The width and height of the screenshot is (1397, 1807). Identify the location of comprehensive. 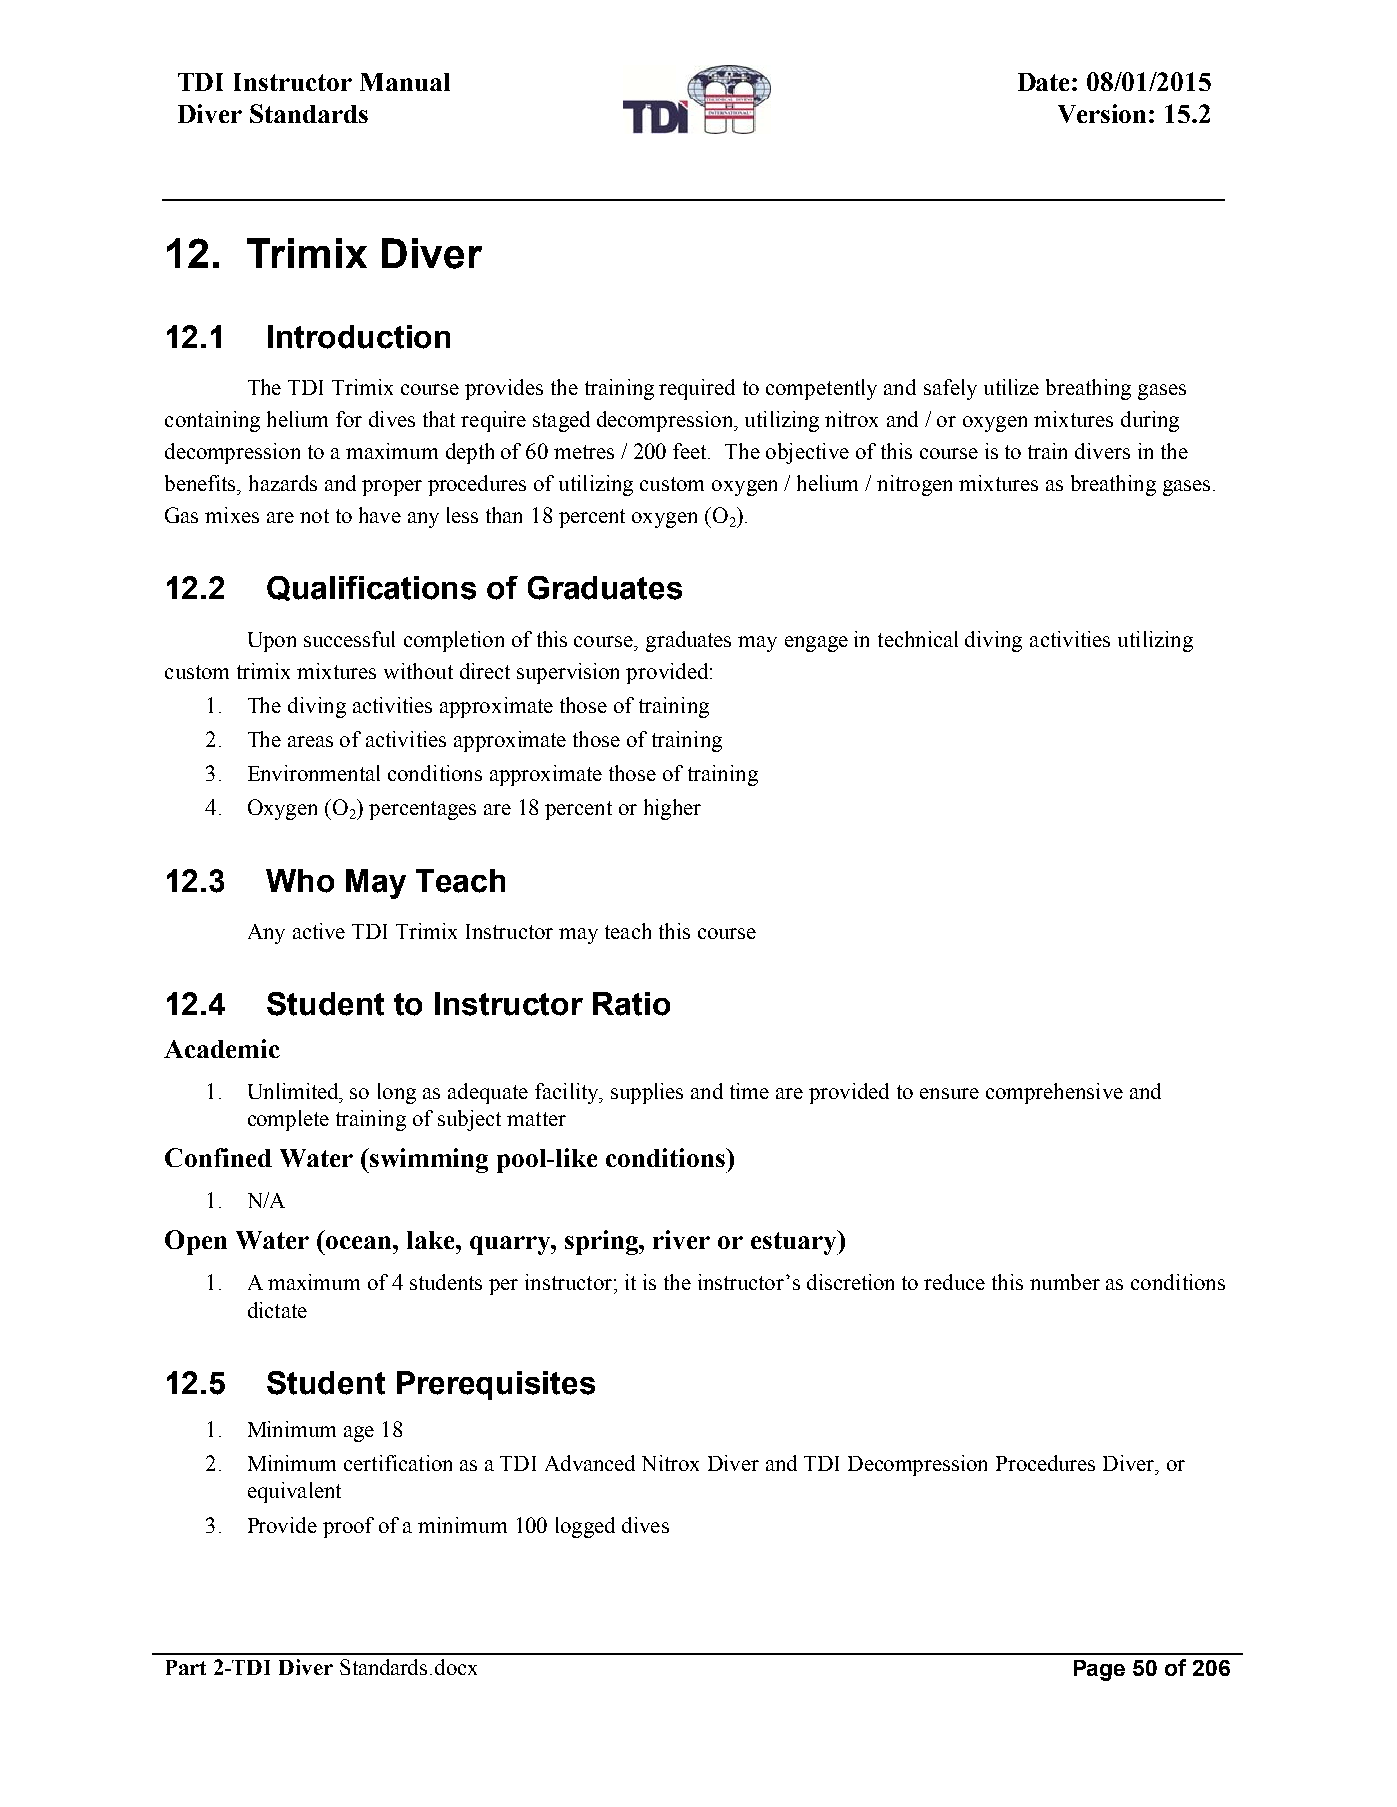
(1054, 1093).
